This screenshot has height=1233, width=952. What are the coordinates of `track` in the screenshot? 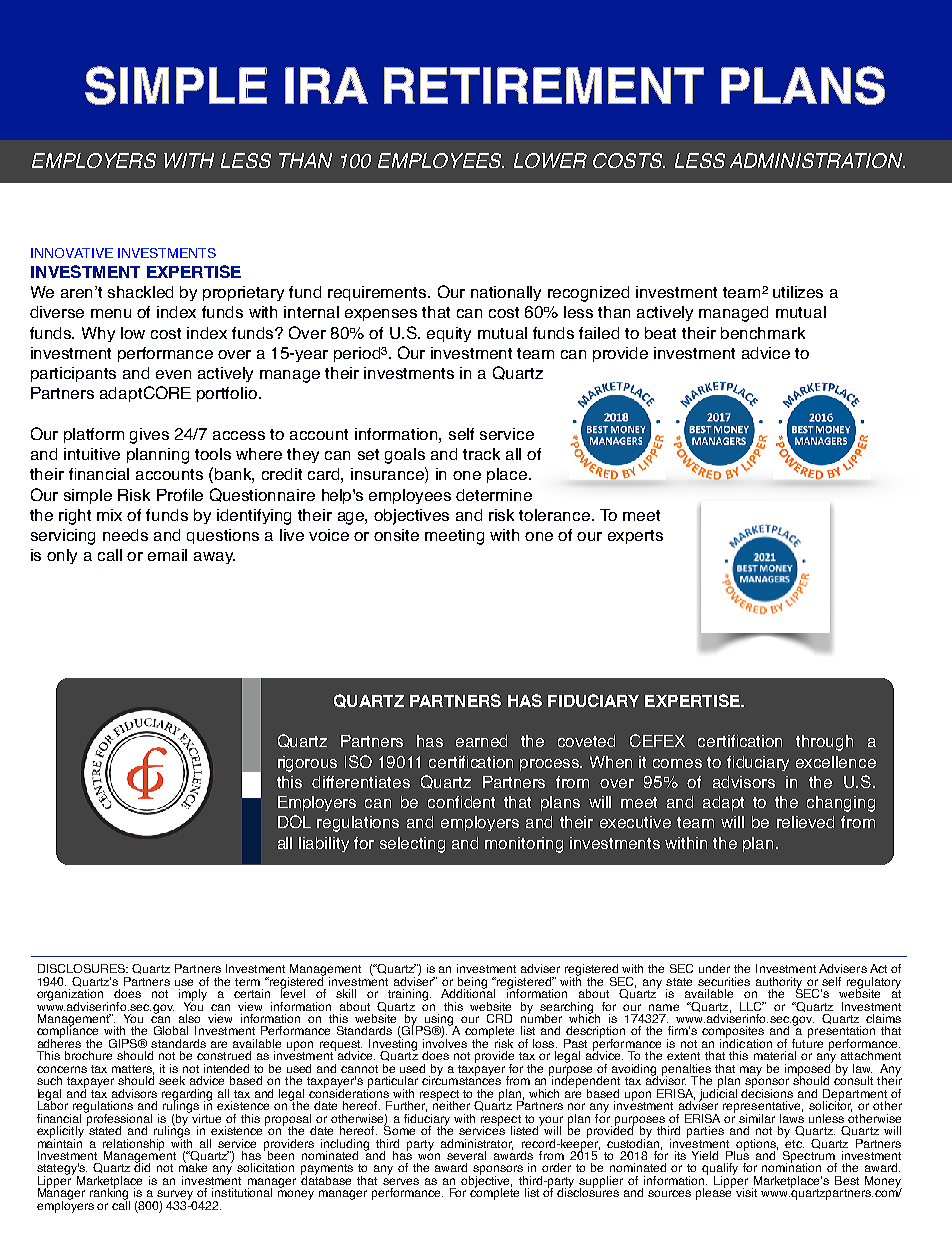 It's located at (481, 454).
